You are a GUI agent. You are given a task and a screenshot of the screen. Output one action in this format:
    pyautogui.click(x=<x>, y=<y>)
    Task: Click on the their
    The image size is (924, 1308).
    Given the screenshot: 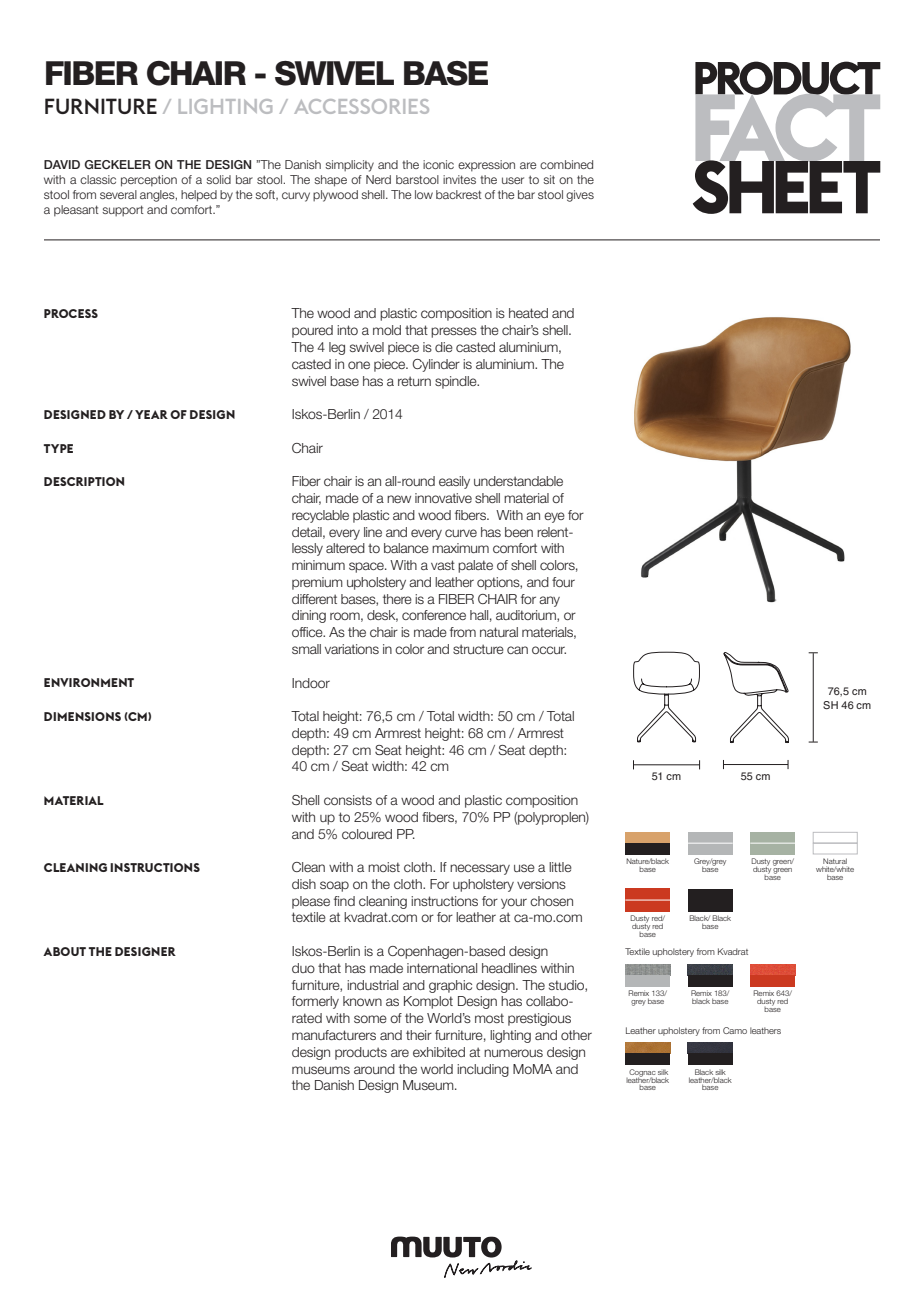 What is the action you would take?
    pyautogui.click(x=419, y=1035)
